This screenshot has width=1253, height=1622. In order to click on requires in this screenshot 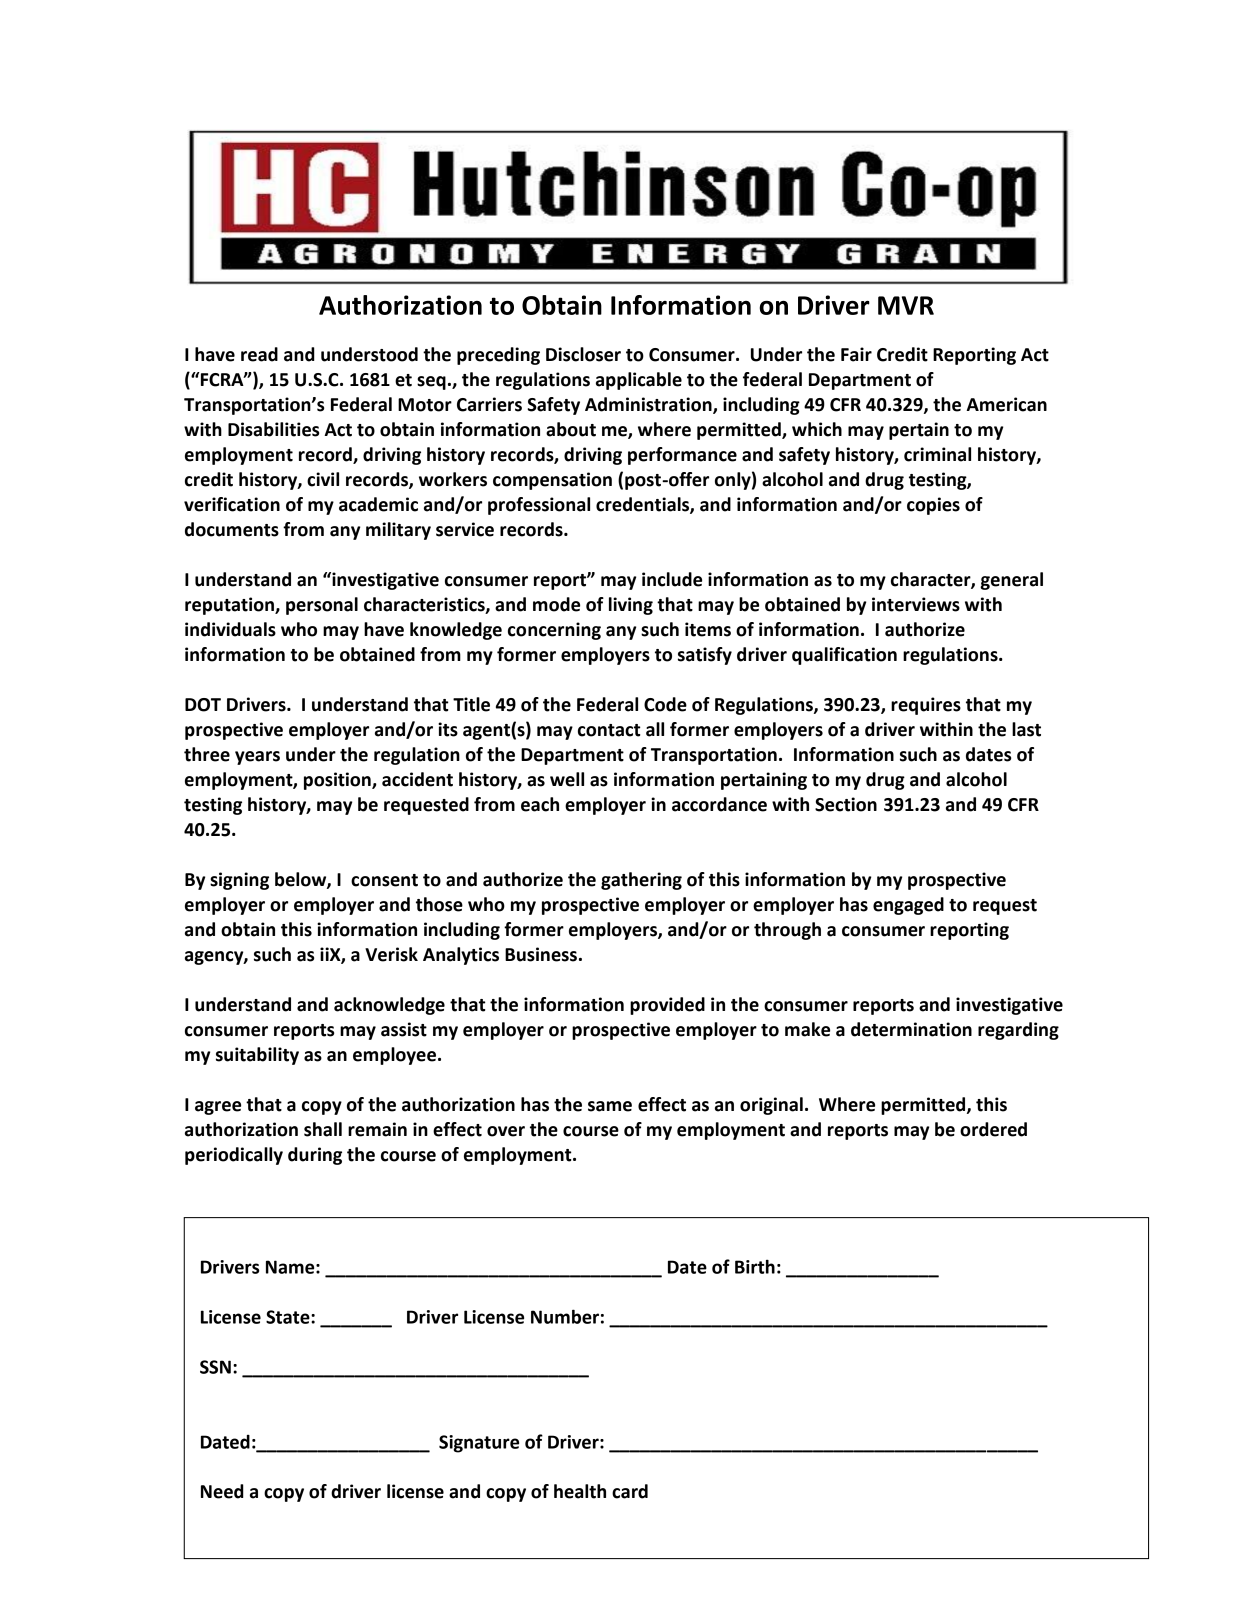, I will do `click(926, 706)`.
